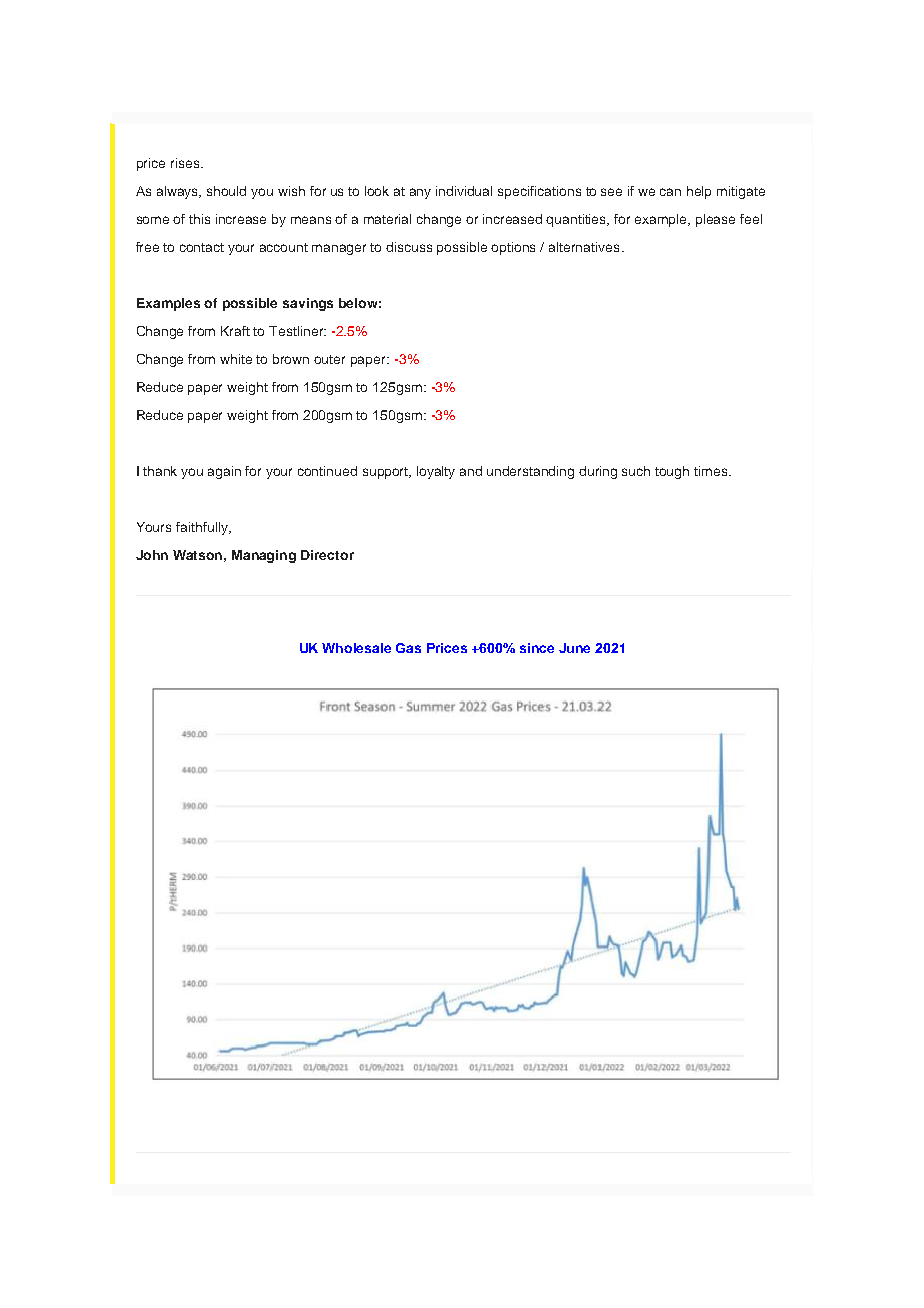 The image size is (924, 1308). What do you see at coordinates (329, 359) in the screenshot?
I see `outer` at bounding box center [329, 359].
